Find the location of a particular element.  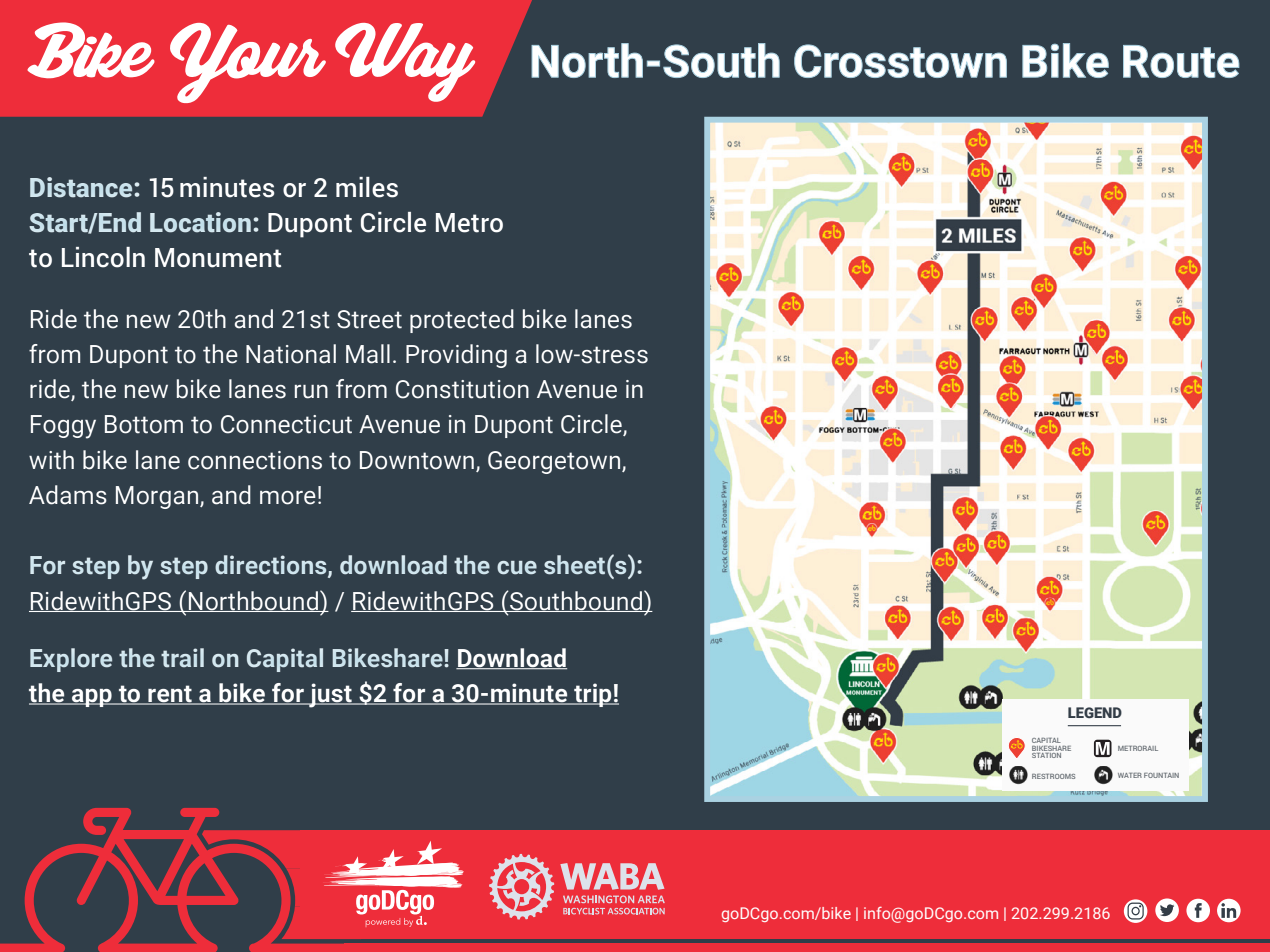

rent is located at coordinates (170, 695).
